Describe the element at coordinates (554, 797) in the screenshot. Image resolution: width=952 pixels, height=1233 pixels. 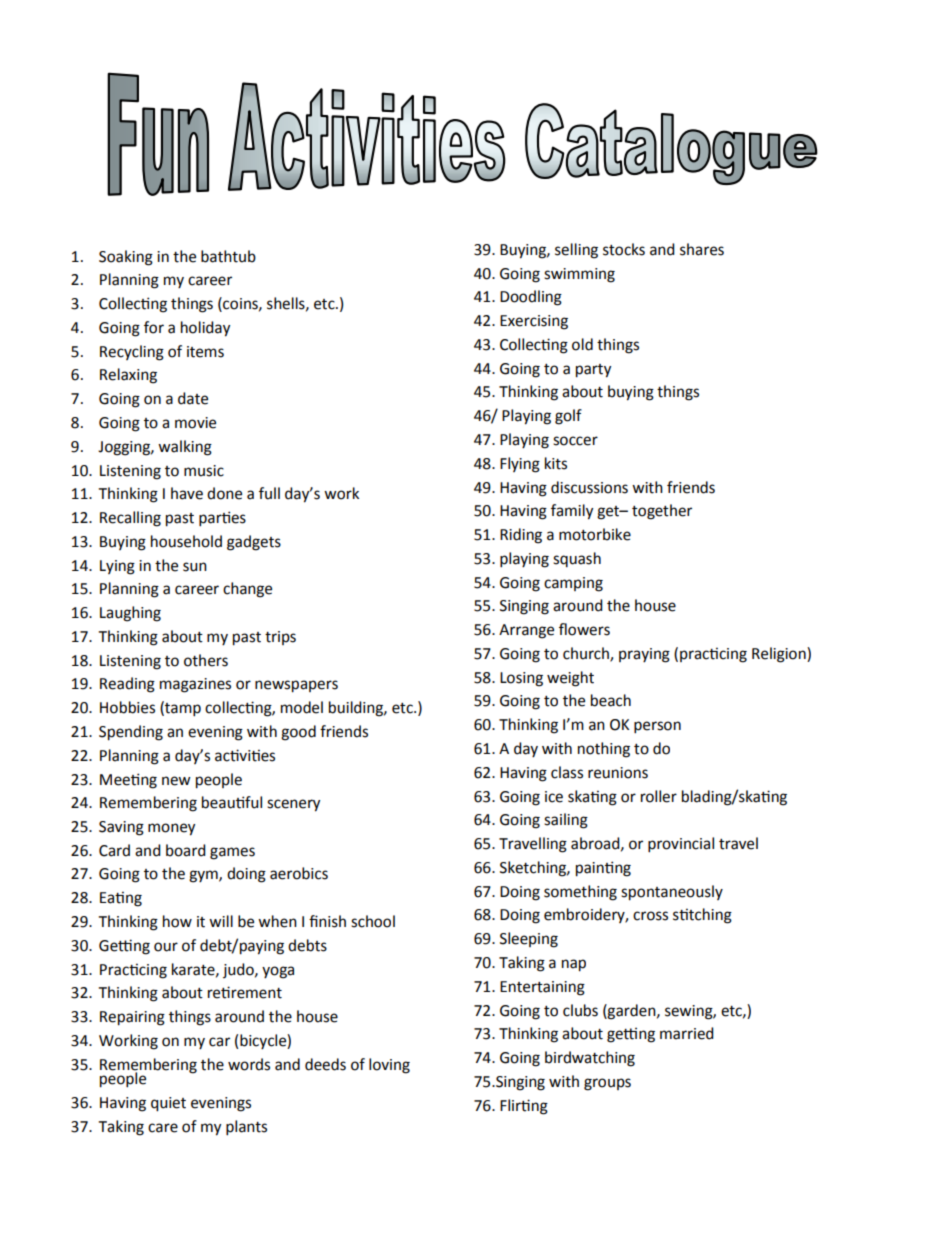
I see `ice` at that location.
